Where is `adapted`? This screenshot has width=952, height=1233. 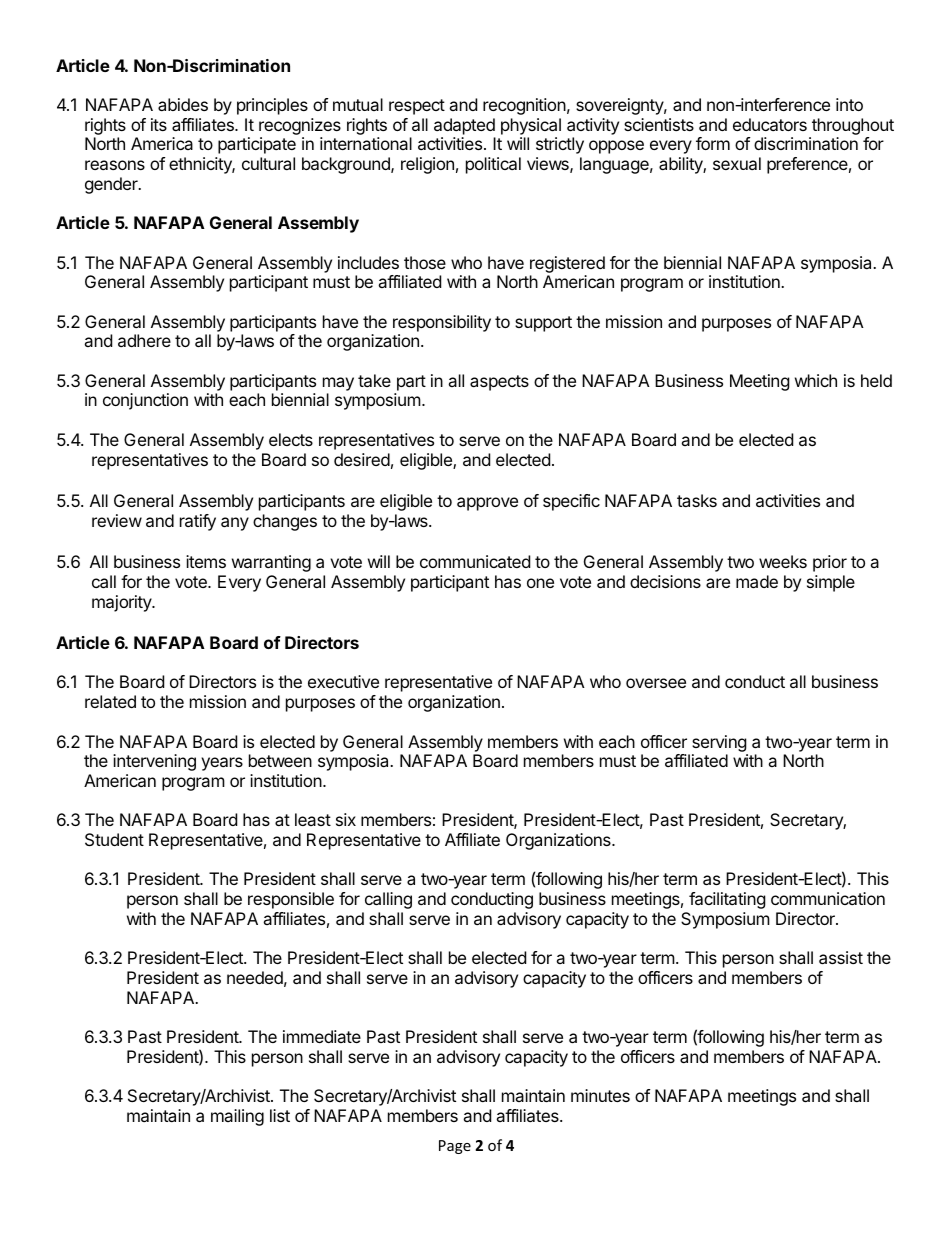 adapted is located at coordinates (464, 126).
